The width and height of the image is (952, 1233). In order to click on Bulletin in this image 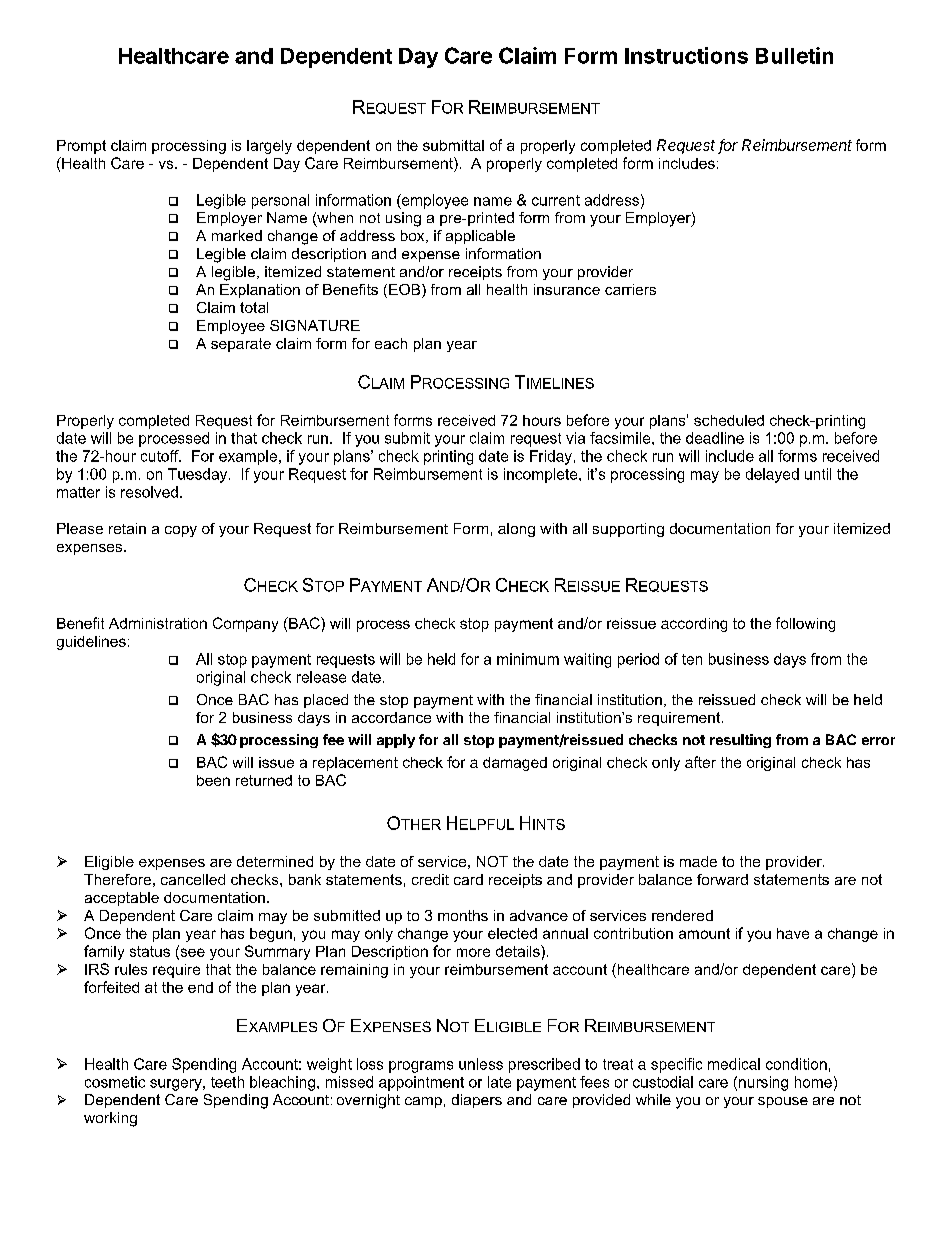, I will do `click(794, 55)`.
